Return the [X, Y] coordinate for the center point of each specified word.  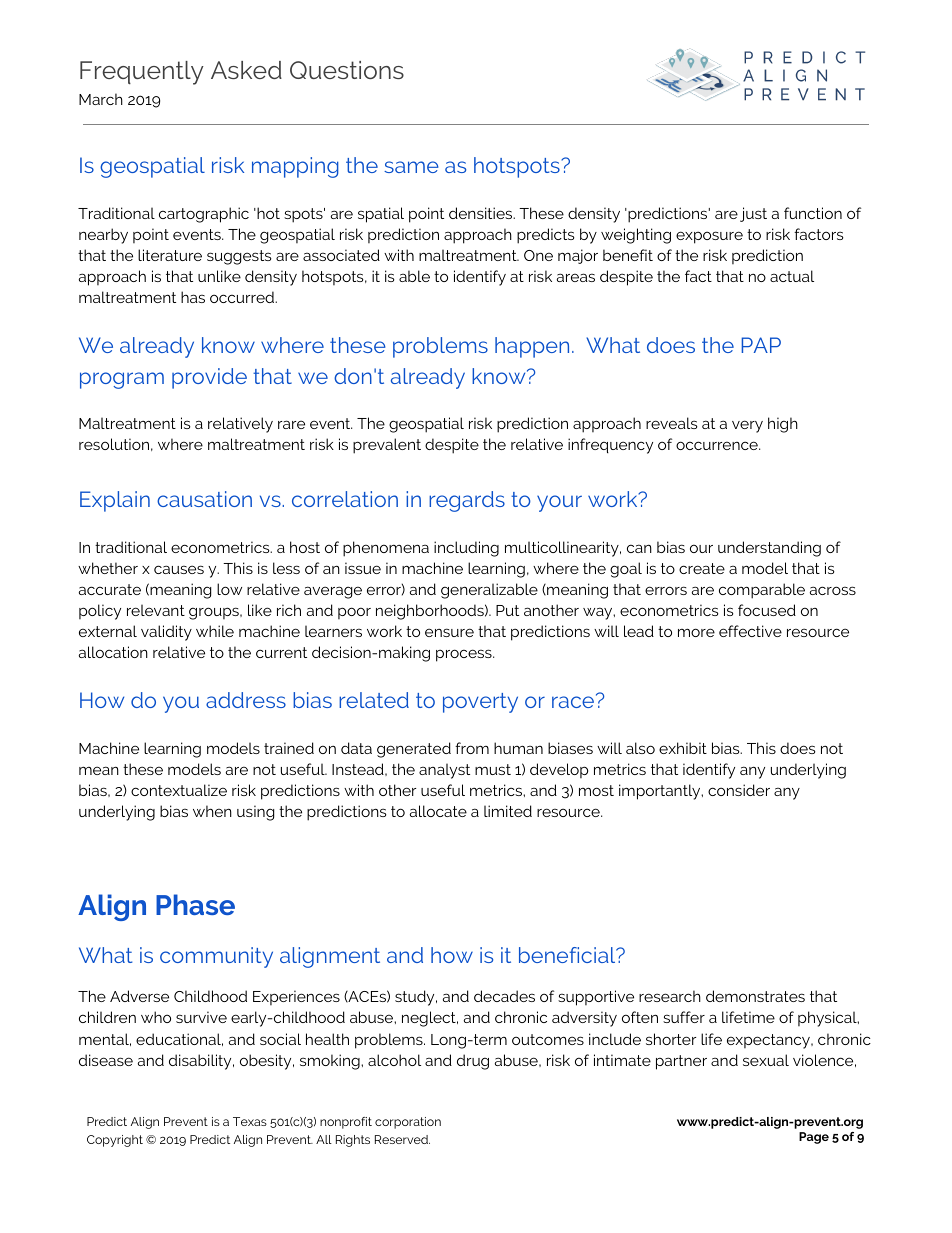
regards [467, 501]
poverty [480, 703]
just [753, 214]
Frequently [142, 73]
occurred [243, 297]
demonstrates [755, 996]
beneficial [568, 955]
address [246, 700]
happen [532, 347]
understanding [769, 549]
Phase [195, 904]
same [411, 167]
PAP [761, 345]
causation [204, 499]
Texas [250, 1121]
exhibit [683, 748]
